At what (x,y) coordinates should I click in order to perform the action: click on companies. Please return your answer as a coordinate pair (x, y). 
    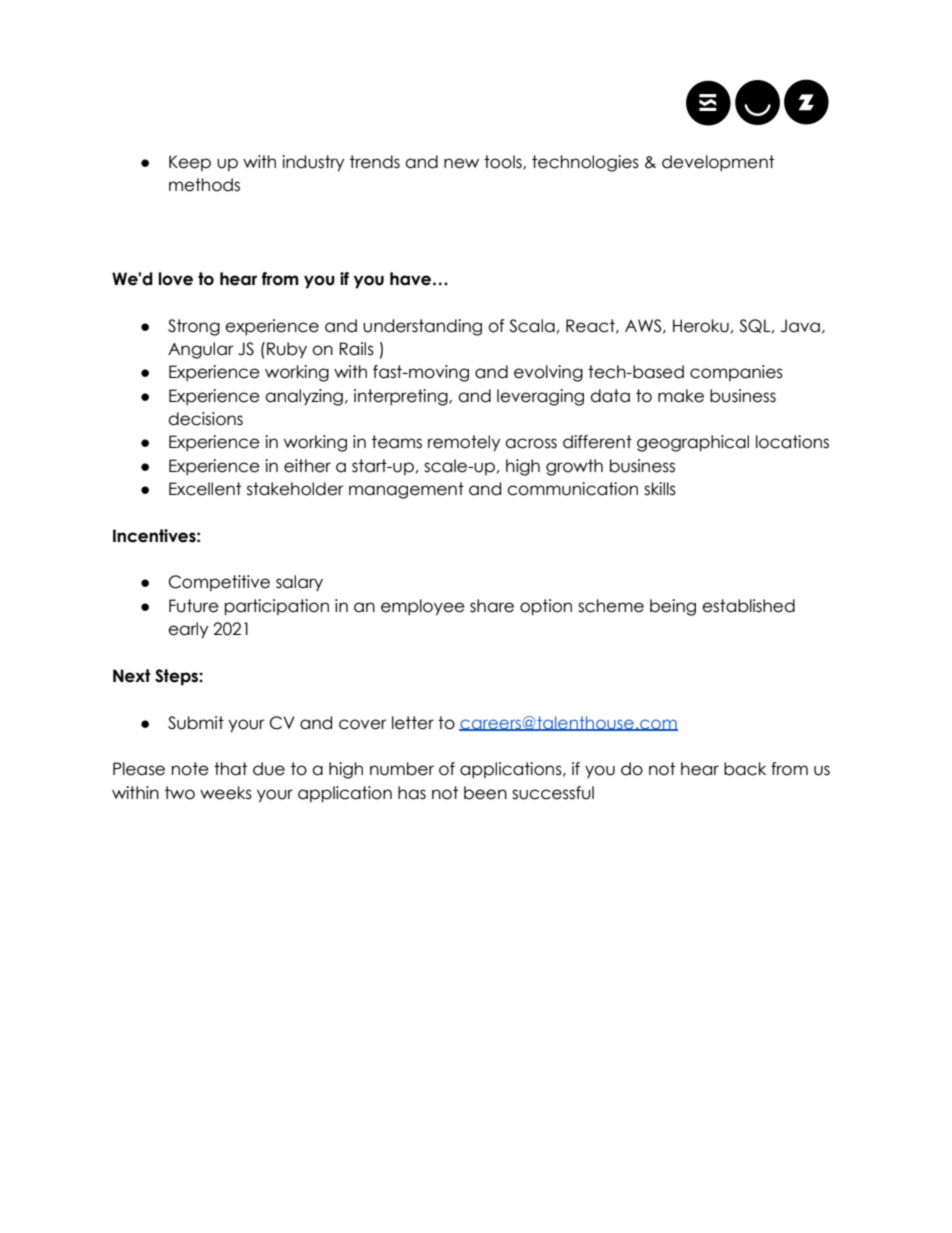
    Looking at the image, I should click on (736, 373).
